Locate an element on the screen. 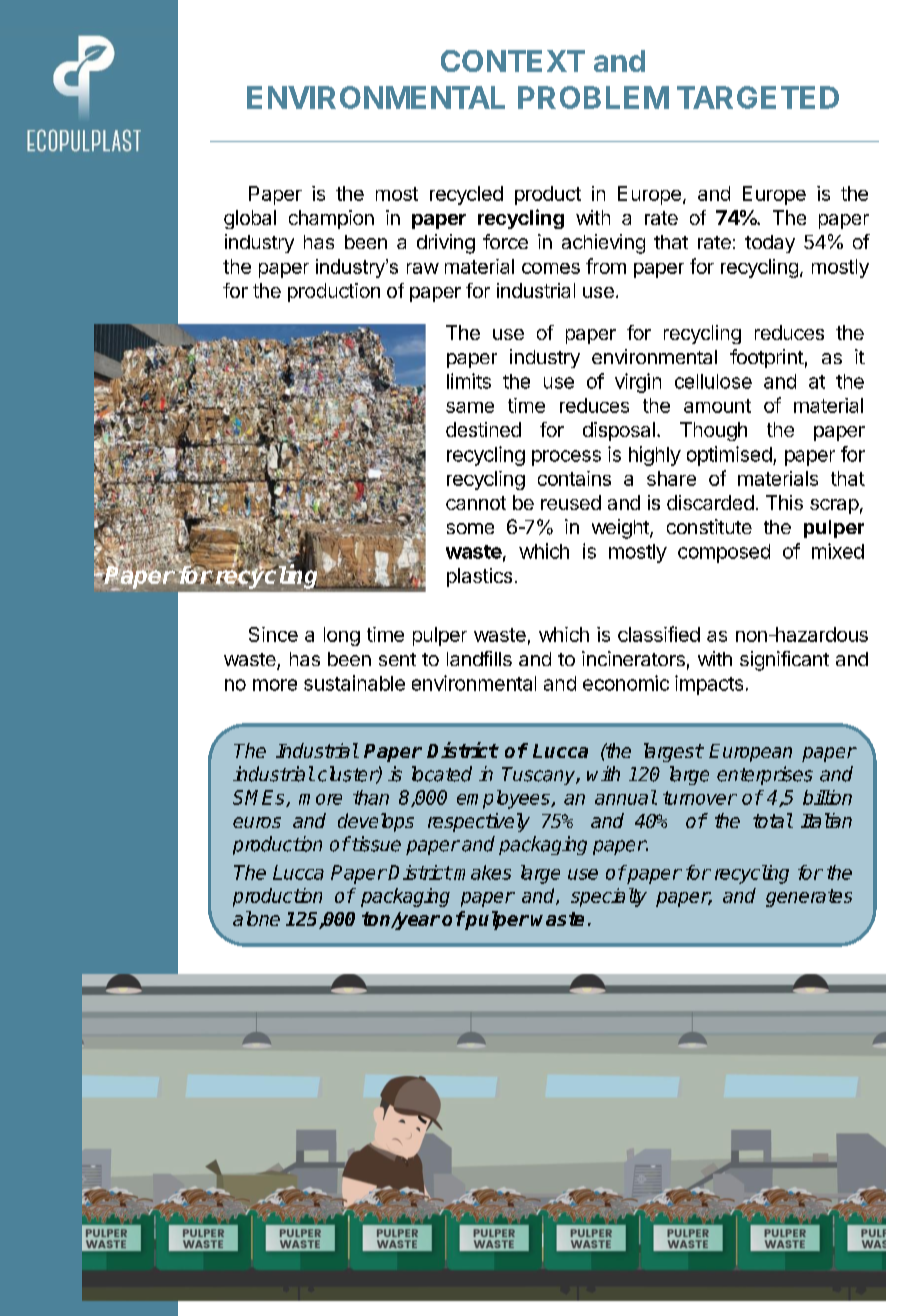 The height and width of the screenshot is (1316, 911). specialty is located at coordinates (609, 897).
